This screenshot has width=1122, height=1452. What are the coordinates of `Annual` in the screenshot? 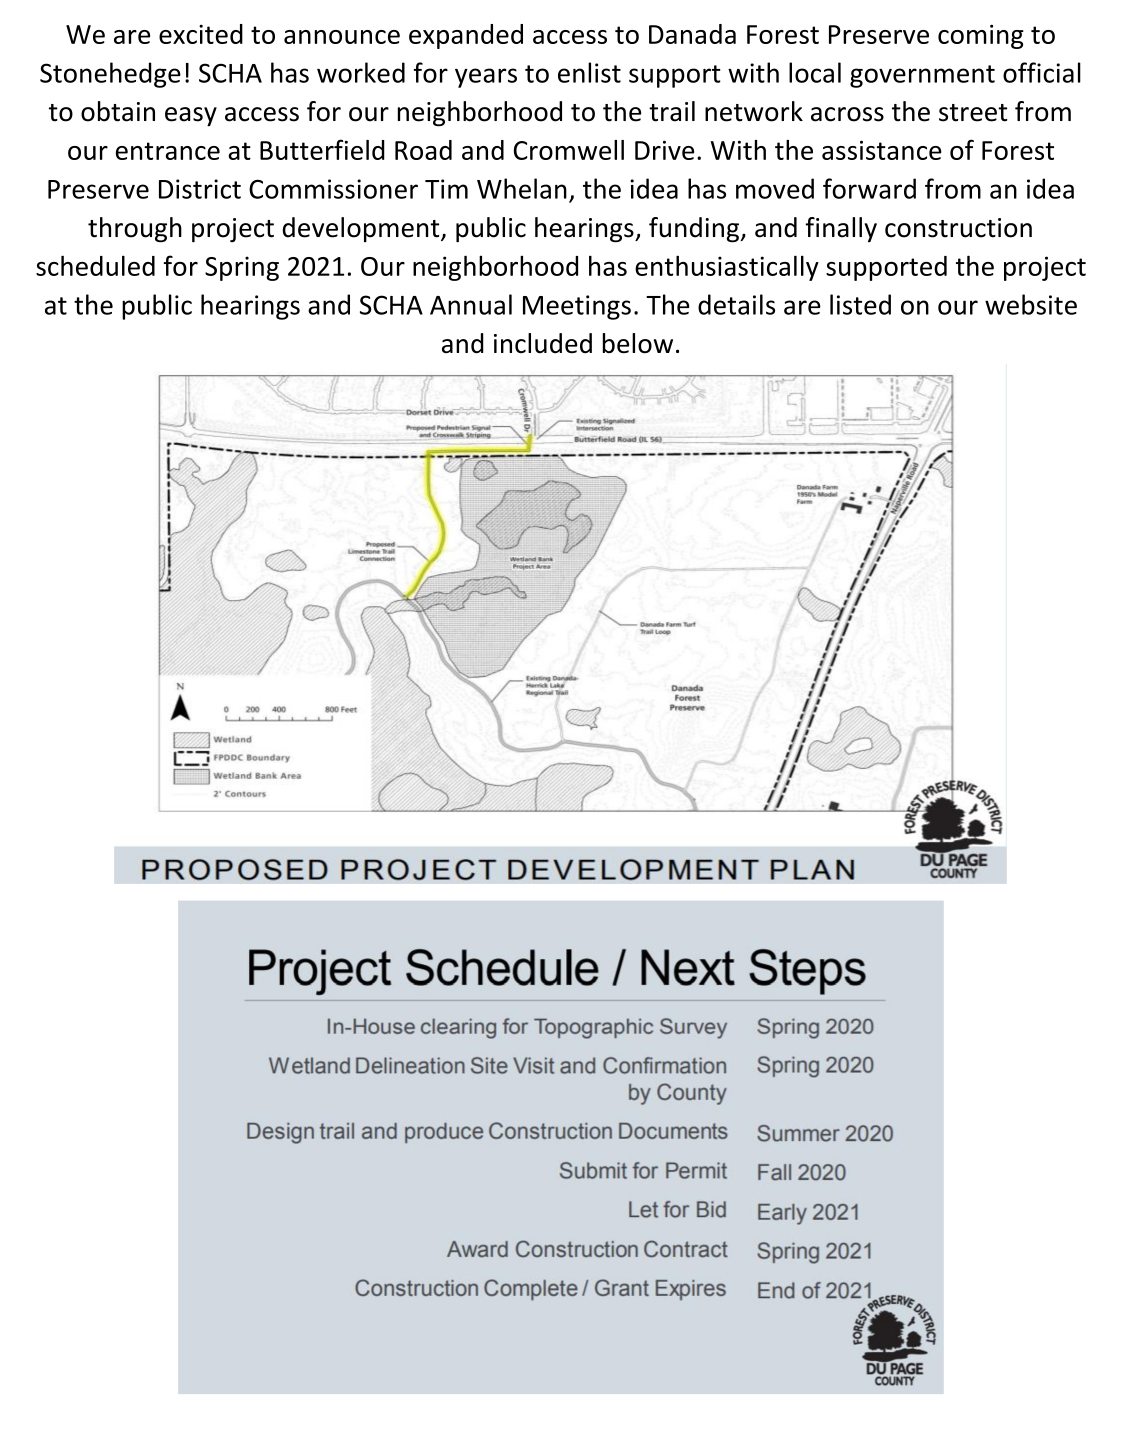 It's located at (471, 304).
